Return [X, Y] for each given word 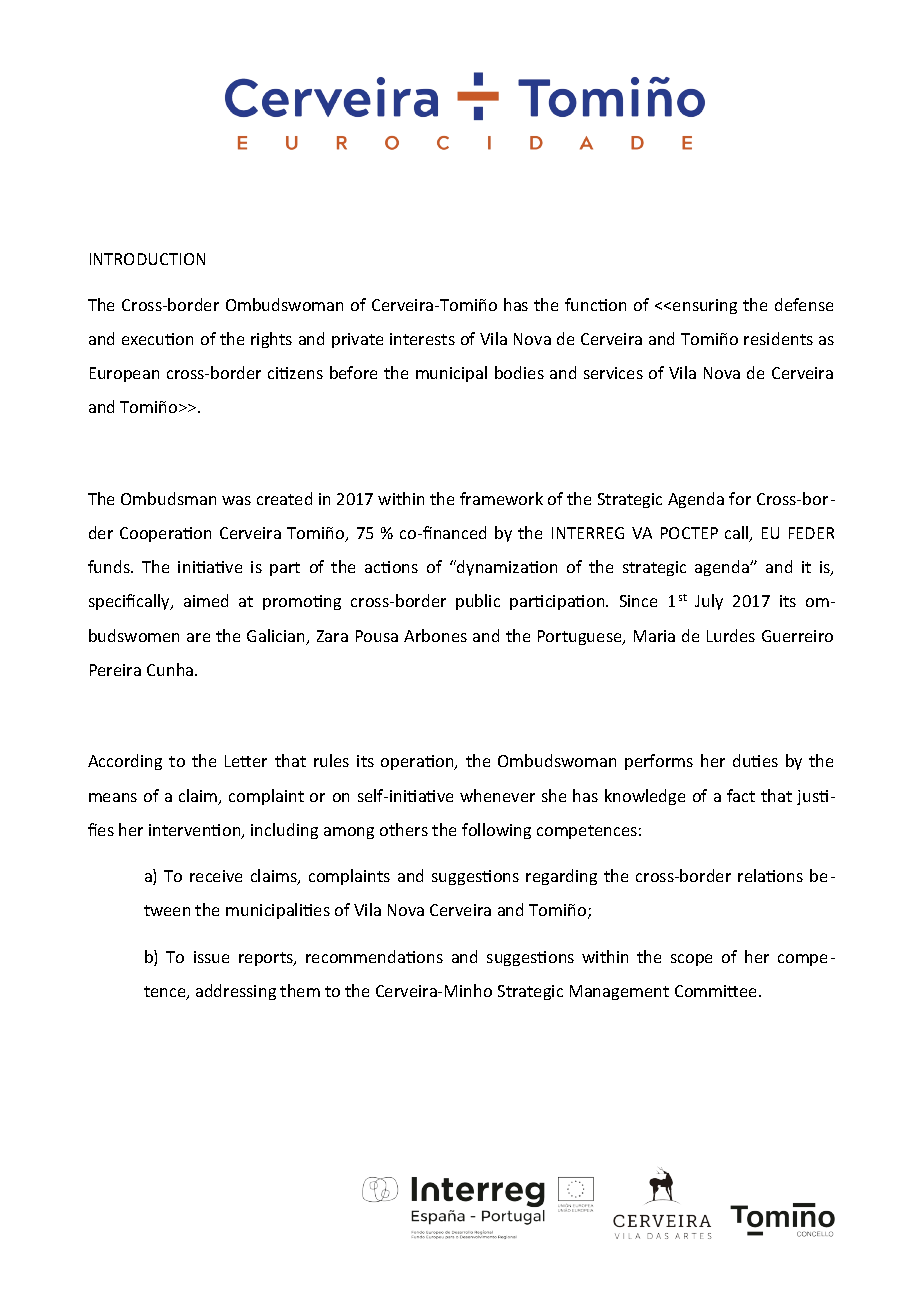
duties [755, 760]
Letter [246, 761]
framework [501, 498]
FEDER [811, 533]
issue [211, 957]
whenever [497, 795]
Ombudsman [168, 498]
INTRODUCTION [147, 259]
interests [422, 339]
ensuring [705, 306]
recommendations [374, 956]
